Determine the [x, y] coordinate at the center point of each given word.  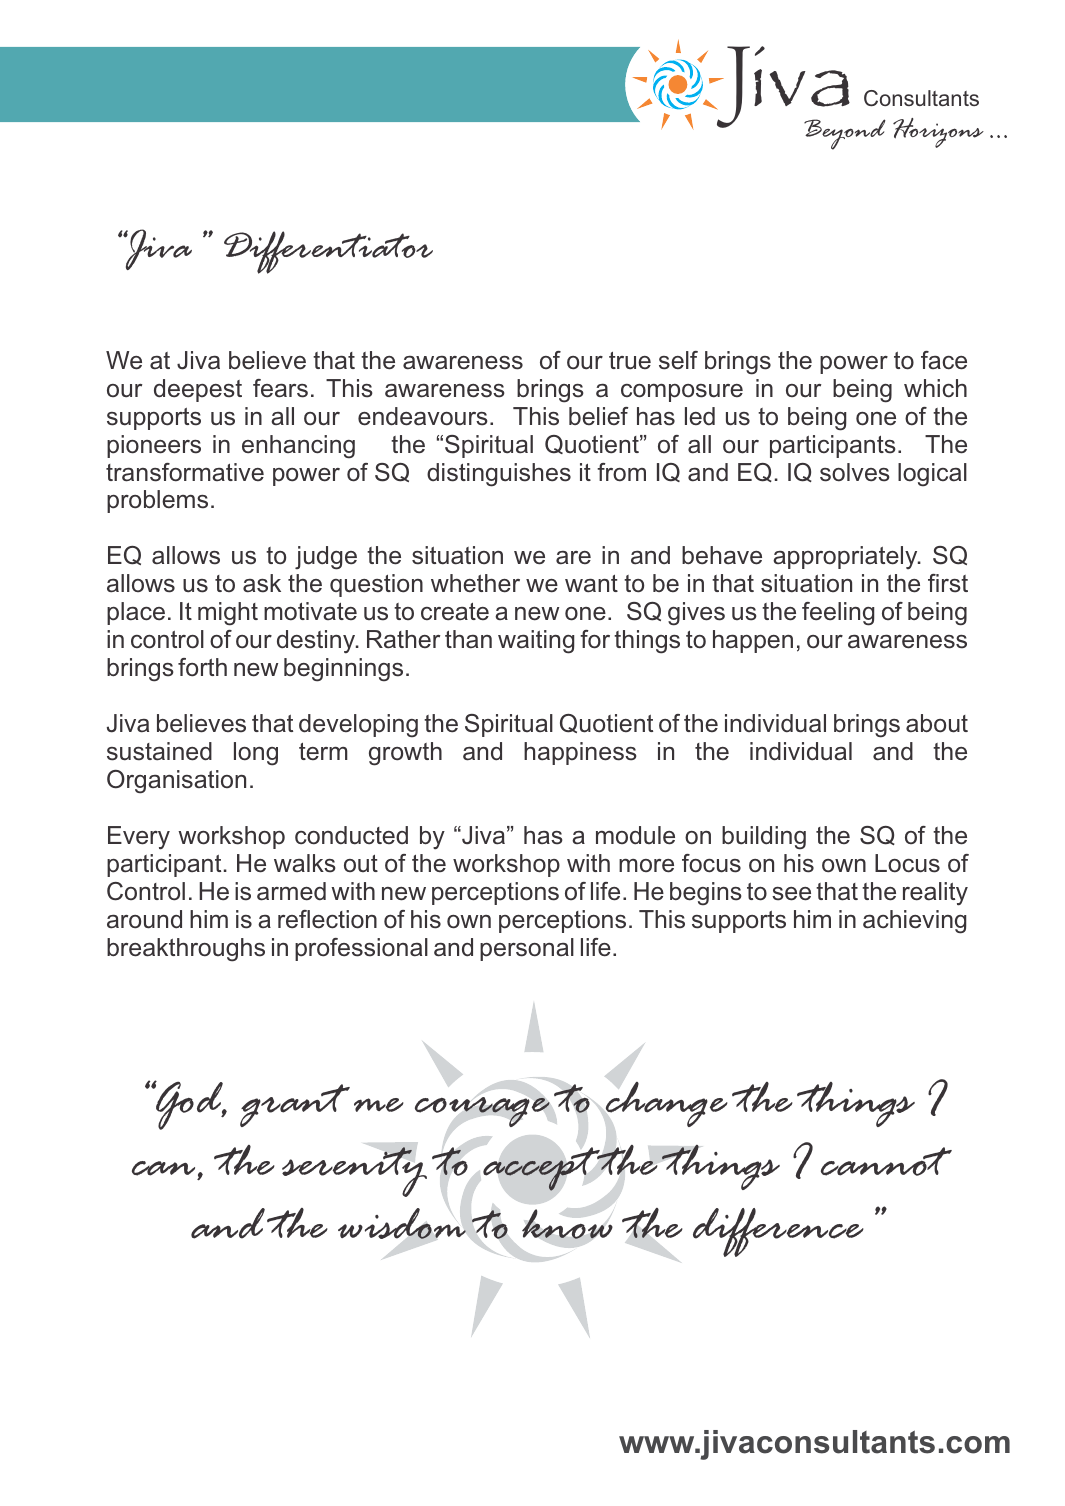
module [635, 835]
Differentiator [328, 252]
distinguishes [499, 475]
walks [305, 863]
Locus [907, 863]
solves [855, 472]
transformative [185, 472]
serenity [354, 1172]
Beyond [845, 134]
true [630, 361]
